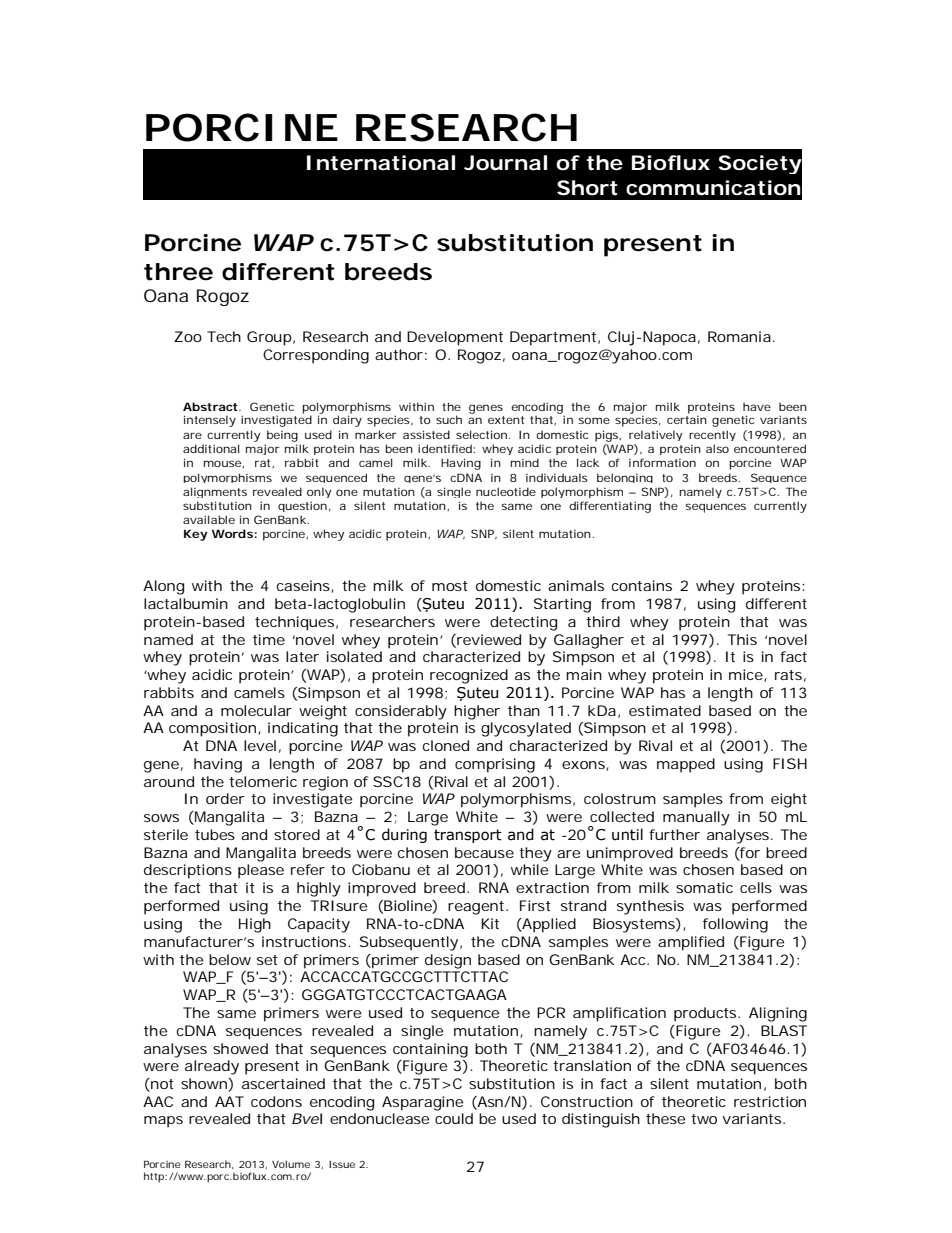  Describe the element at coordinates (229, 1101) in the image. I see `AAT` at that location.
